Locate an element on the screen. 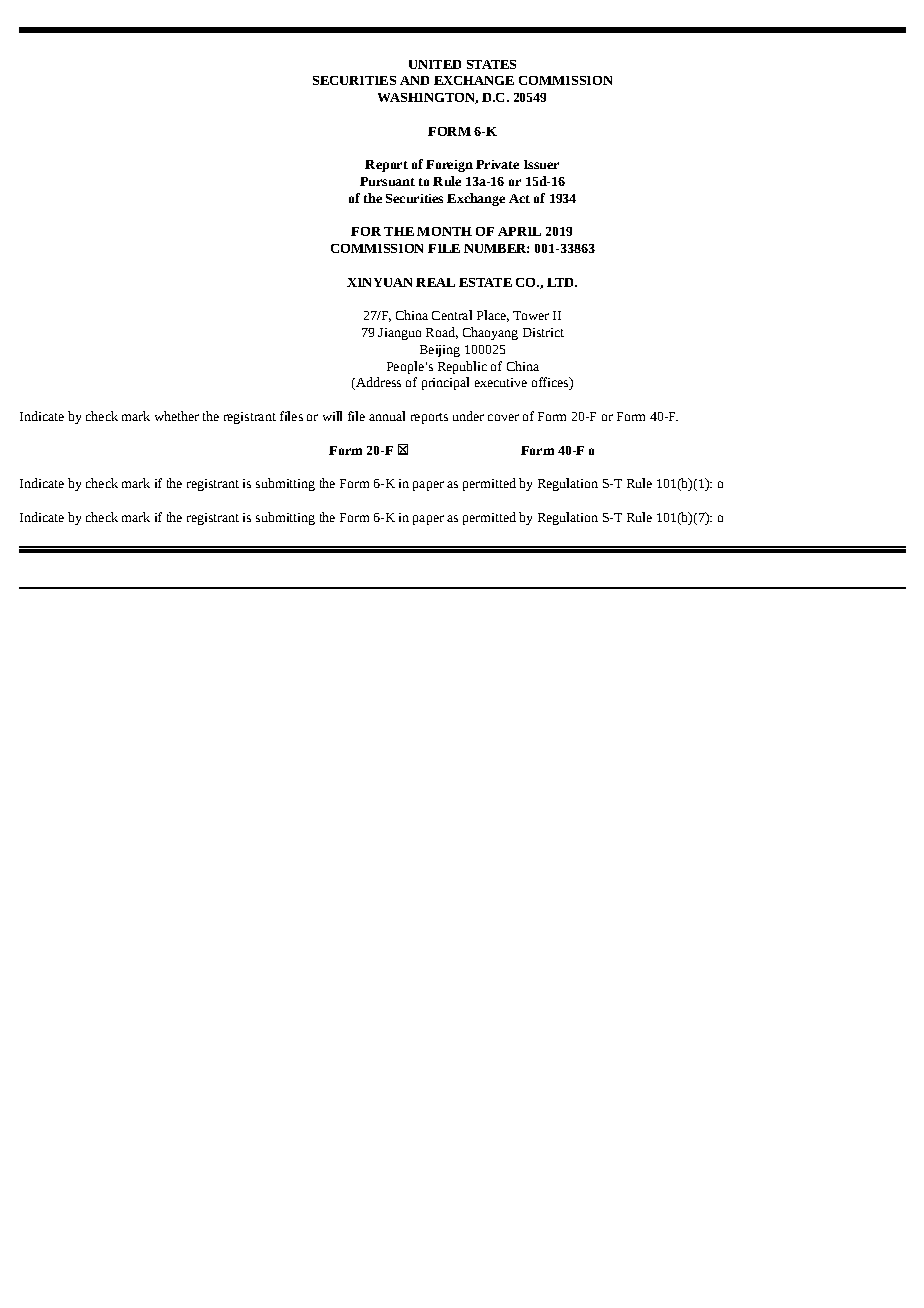 Image resolution: width=924 pixels, height=1308 pixels. UNITED is located at coordinates (435, 64).
